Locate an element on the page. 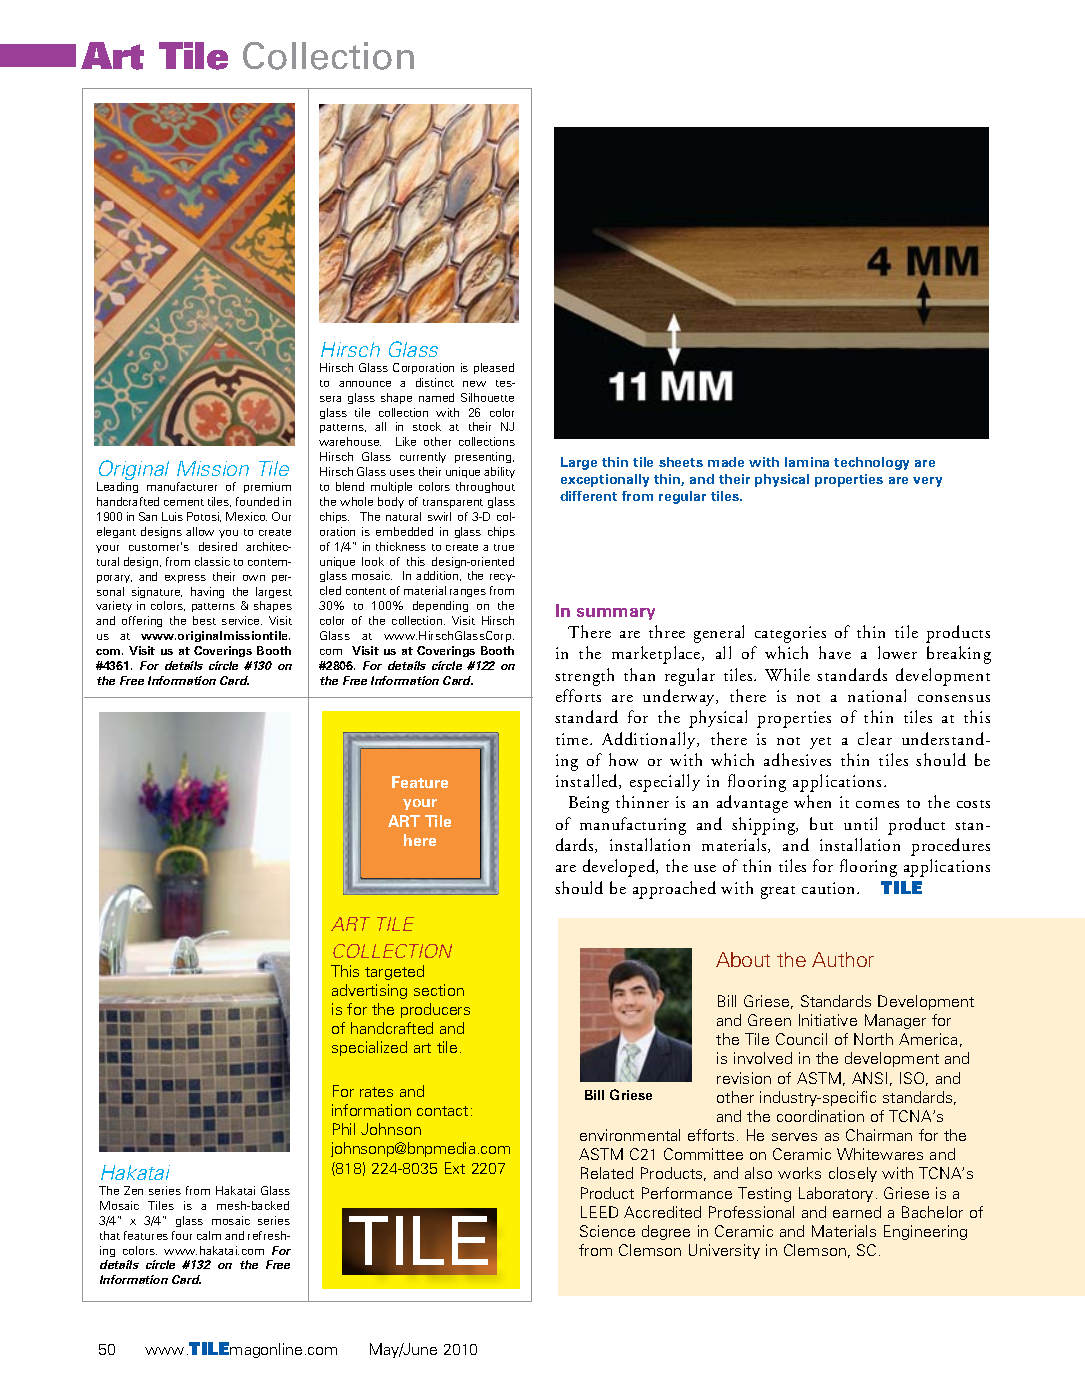 The height and width of the image is (1389, 1085). calm is located at coordinates (209, 1235).
